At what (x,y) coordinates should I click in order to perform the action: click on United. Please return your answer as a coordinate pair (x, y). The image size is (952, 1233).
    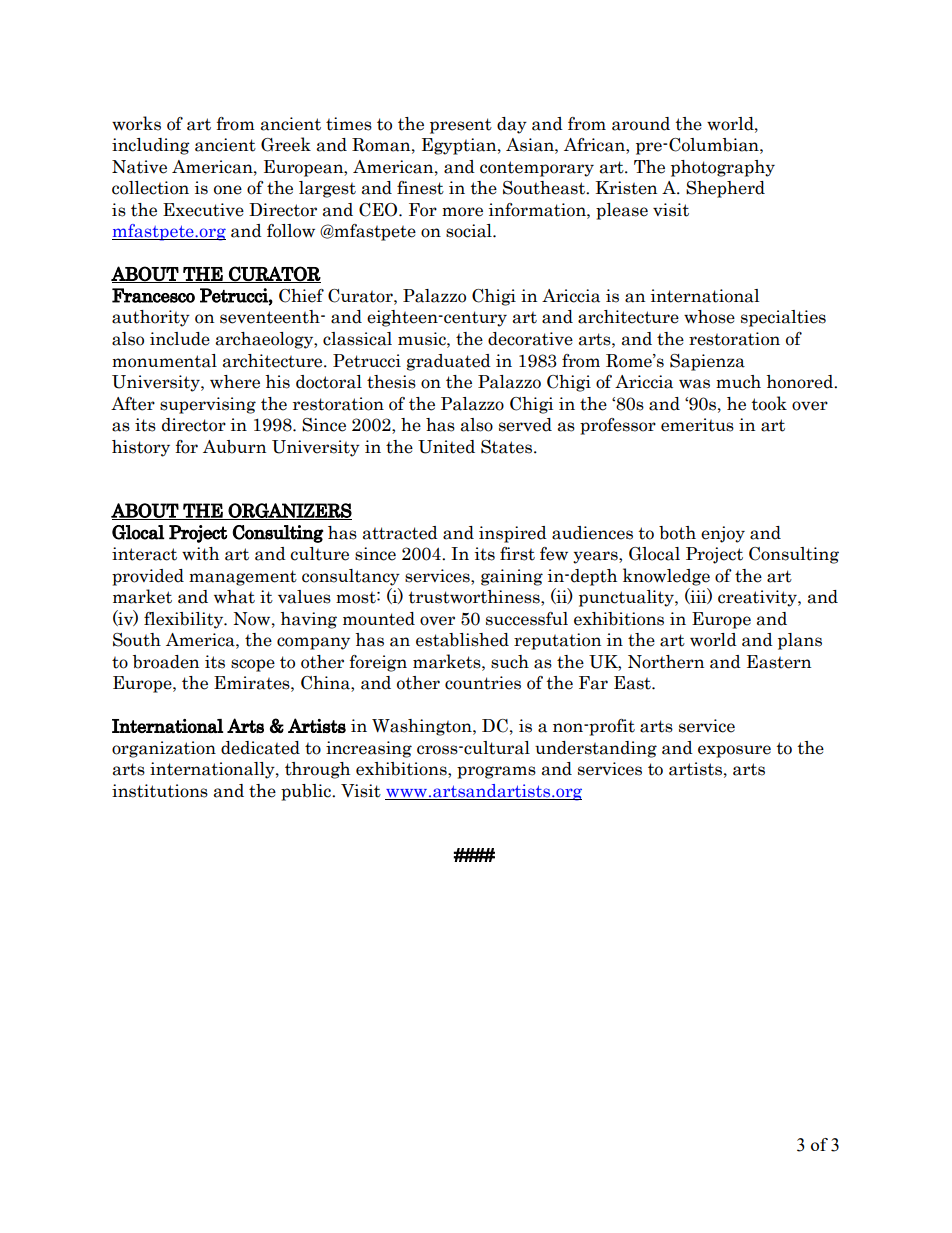
    Looking at the image, I should click on (446, 447).
